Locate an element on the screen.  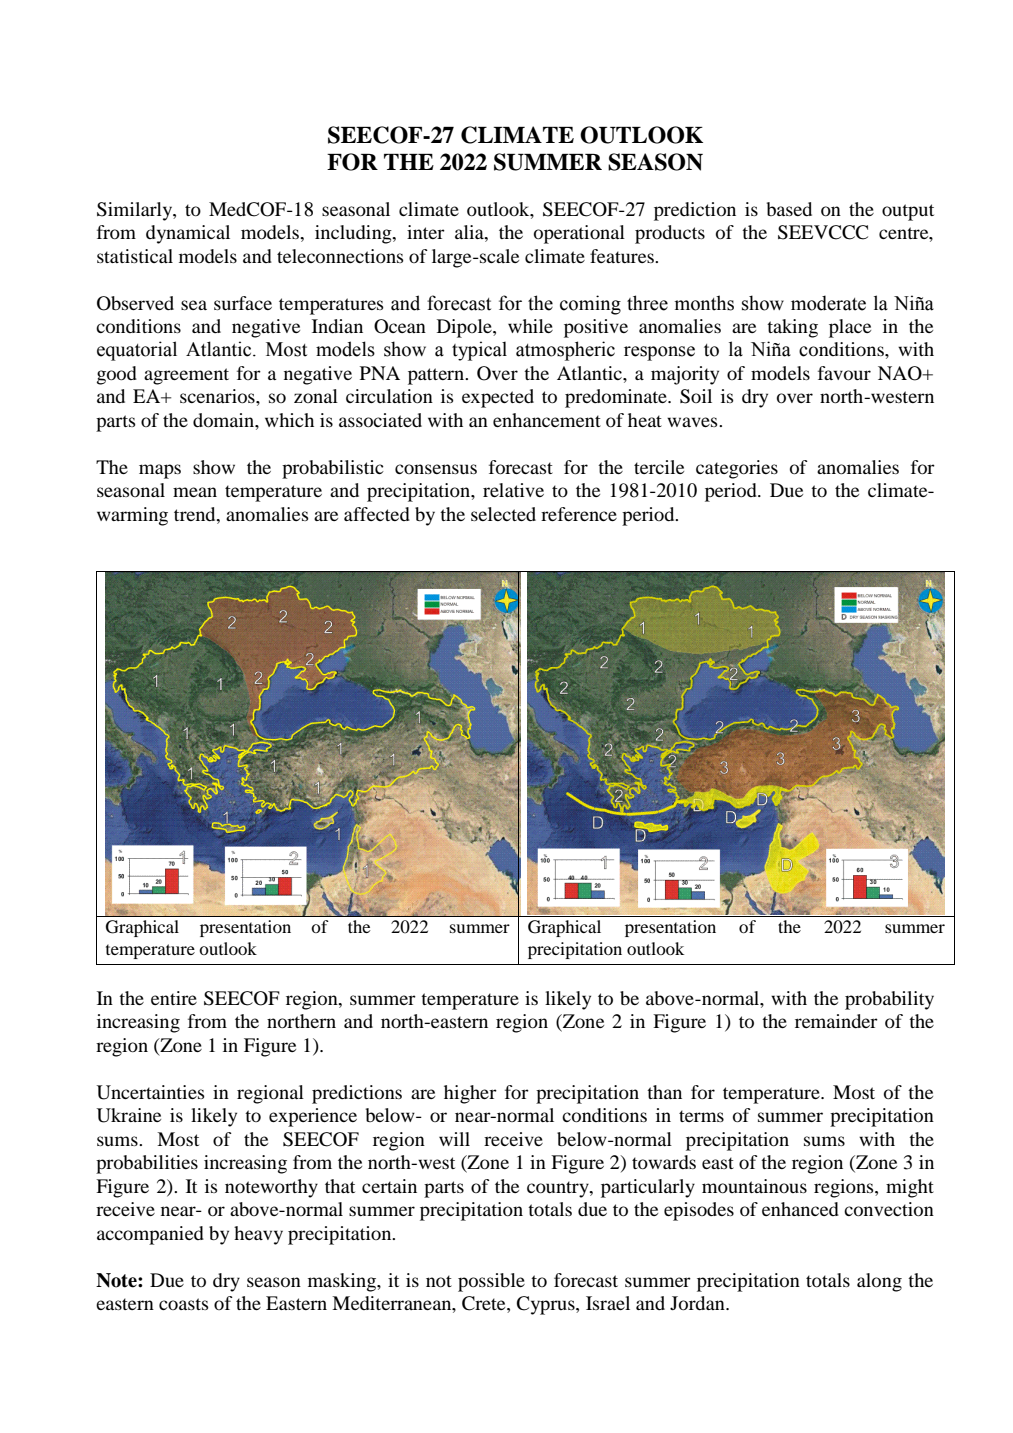
entire is located at coordinates (174, 998).
